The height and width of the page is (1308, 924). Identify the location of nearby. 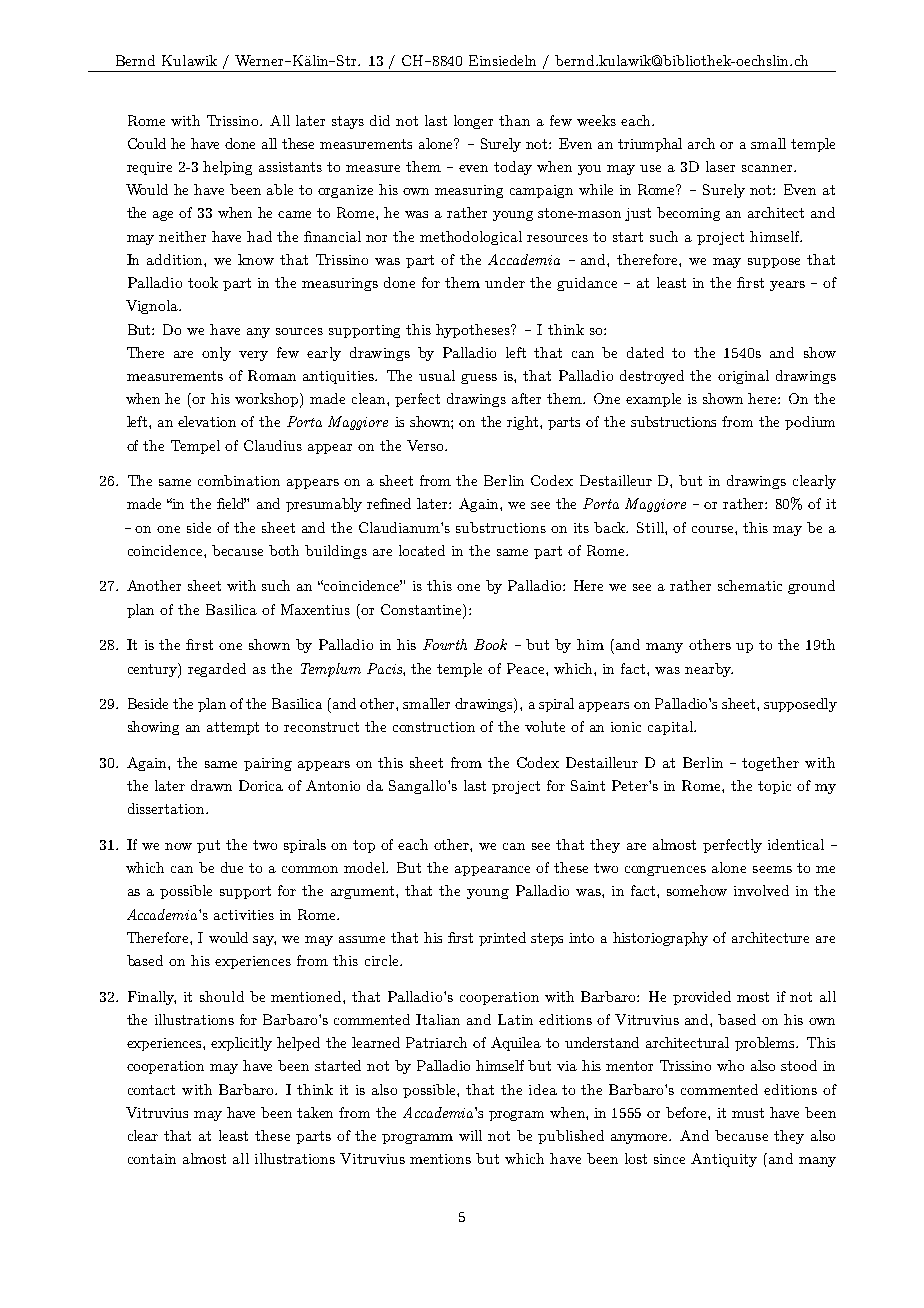
(709, 670).
